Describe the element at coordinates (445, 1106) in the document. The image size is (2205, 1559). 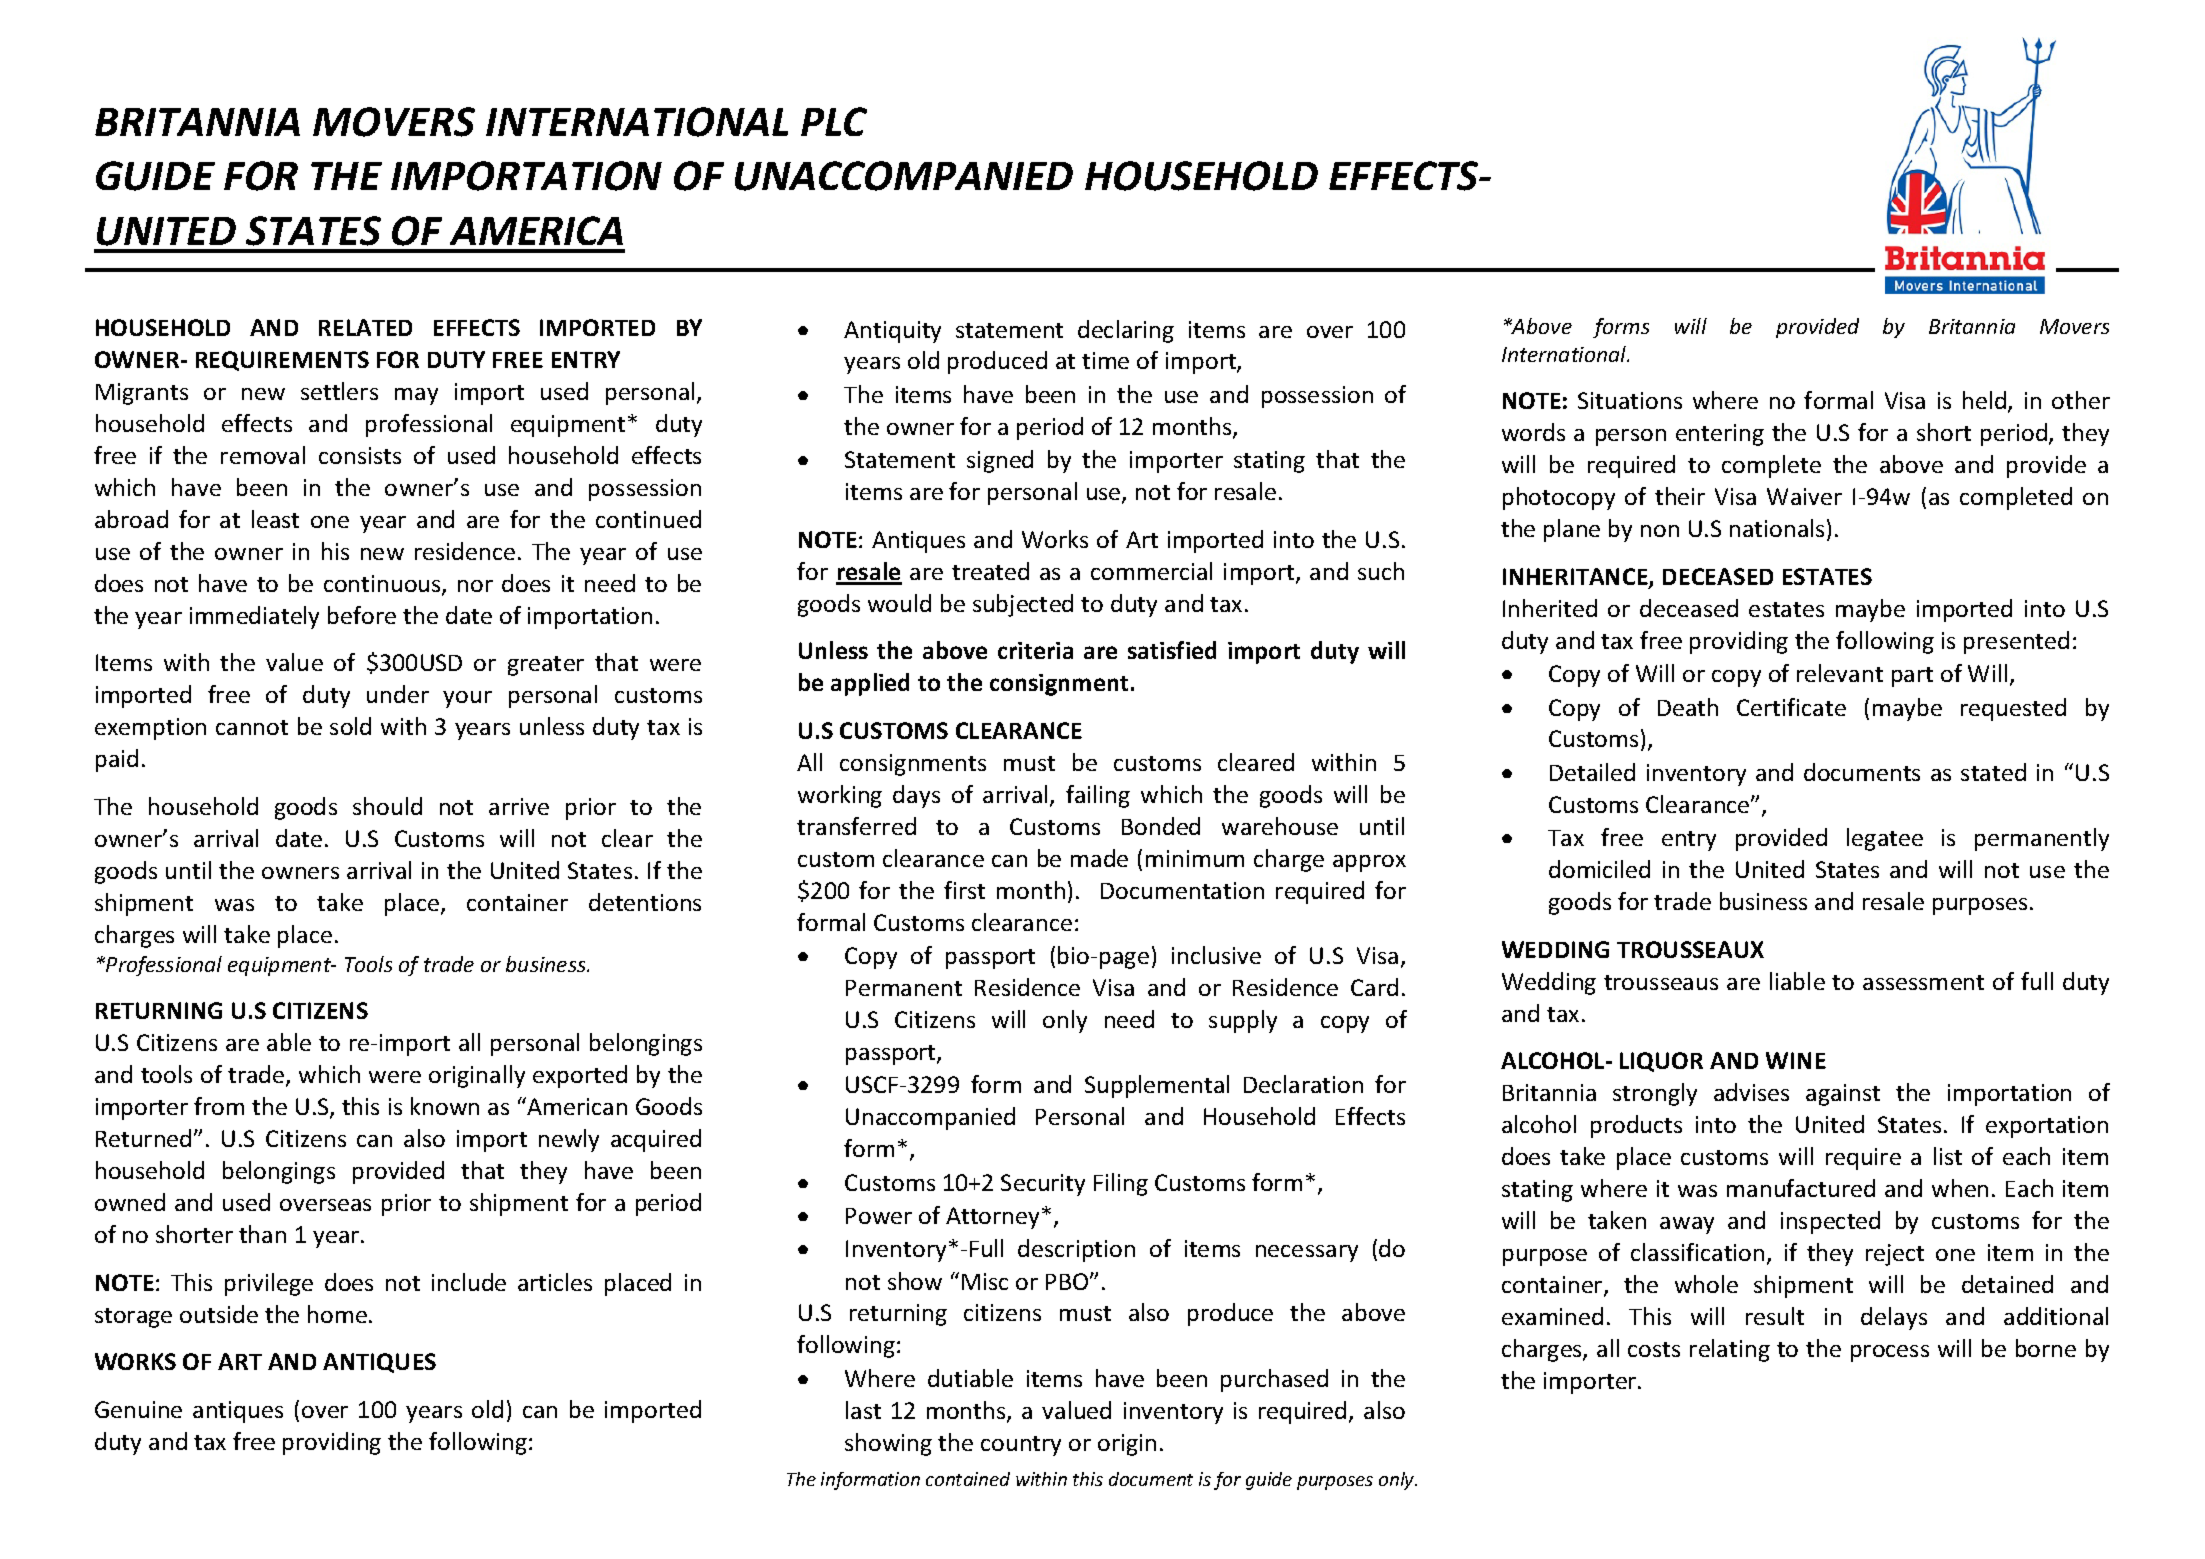
I see `known` at that location.
